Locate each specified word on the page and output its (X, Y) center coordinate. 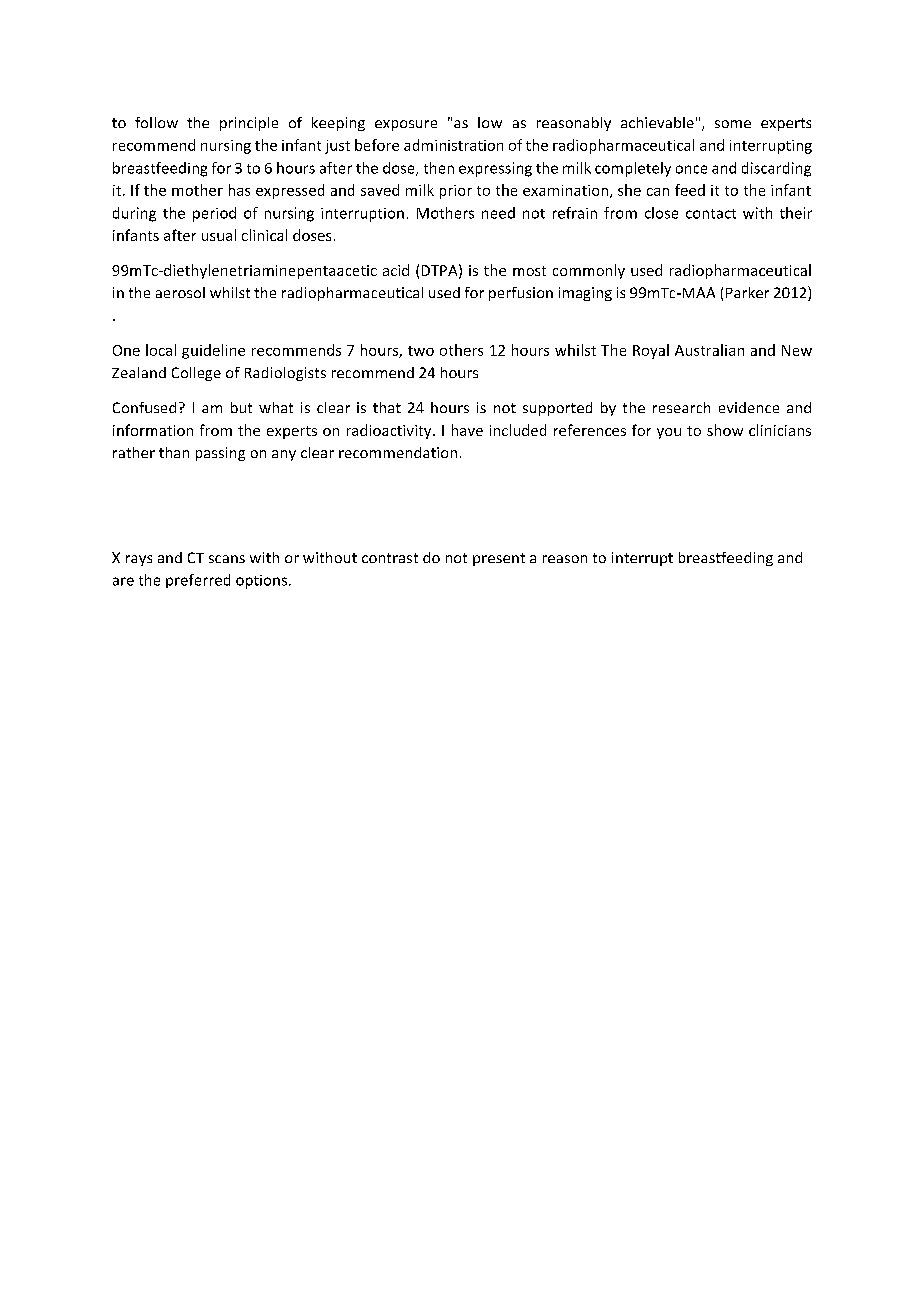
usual (219, 235)
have (467, 430)
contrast (390, 558)
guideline (213, 351)
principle (249, 124)
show (725, 430)
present (499, 559)
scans (227, 559)
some (733, 124)
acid (396, 270)
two (421, 351)
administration (453, 145)
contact (711, 214)
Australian (709, 350)
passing (220, 454)
